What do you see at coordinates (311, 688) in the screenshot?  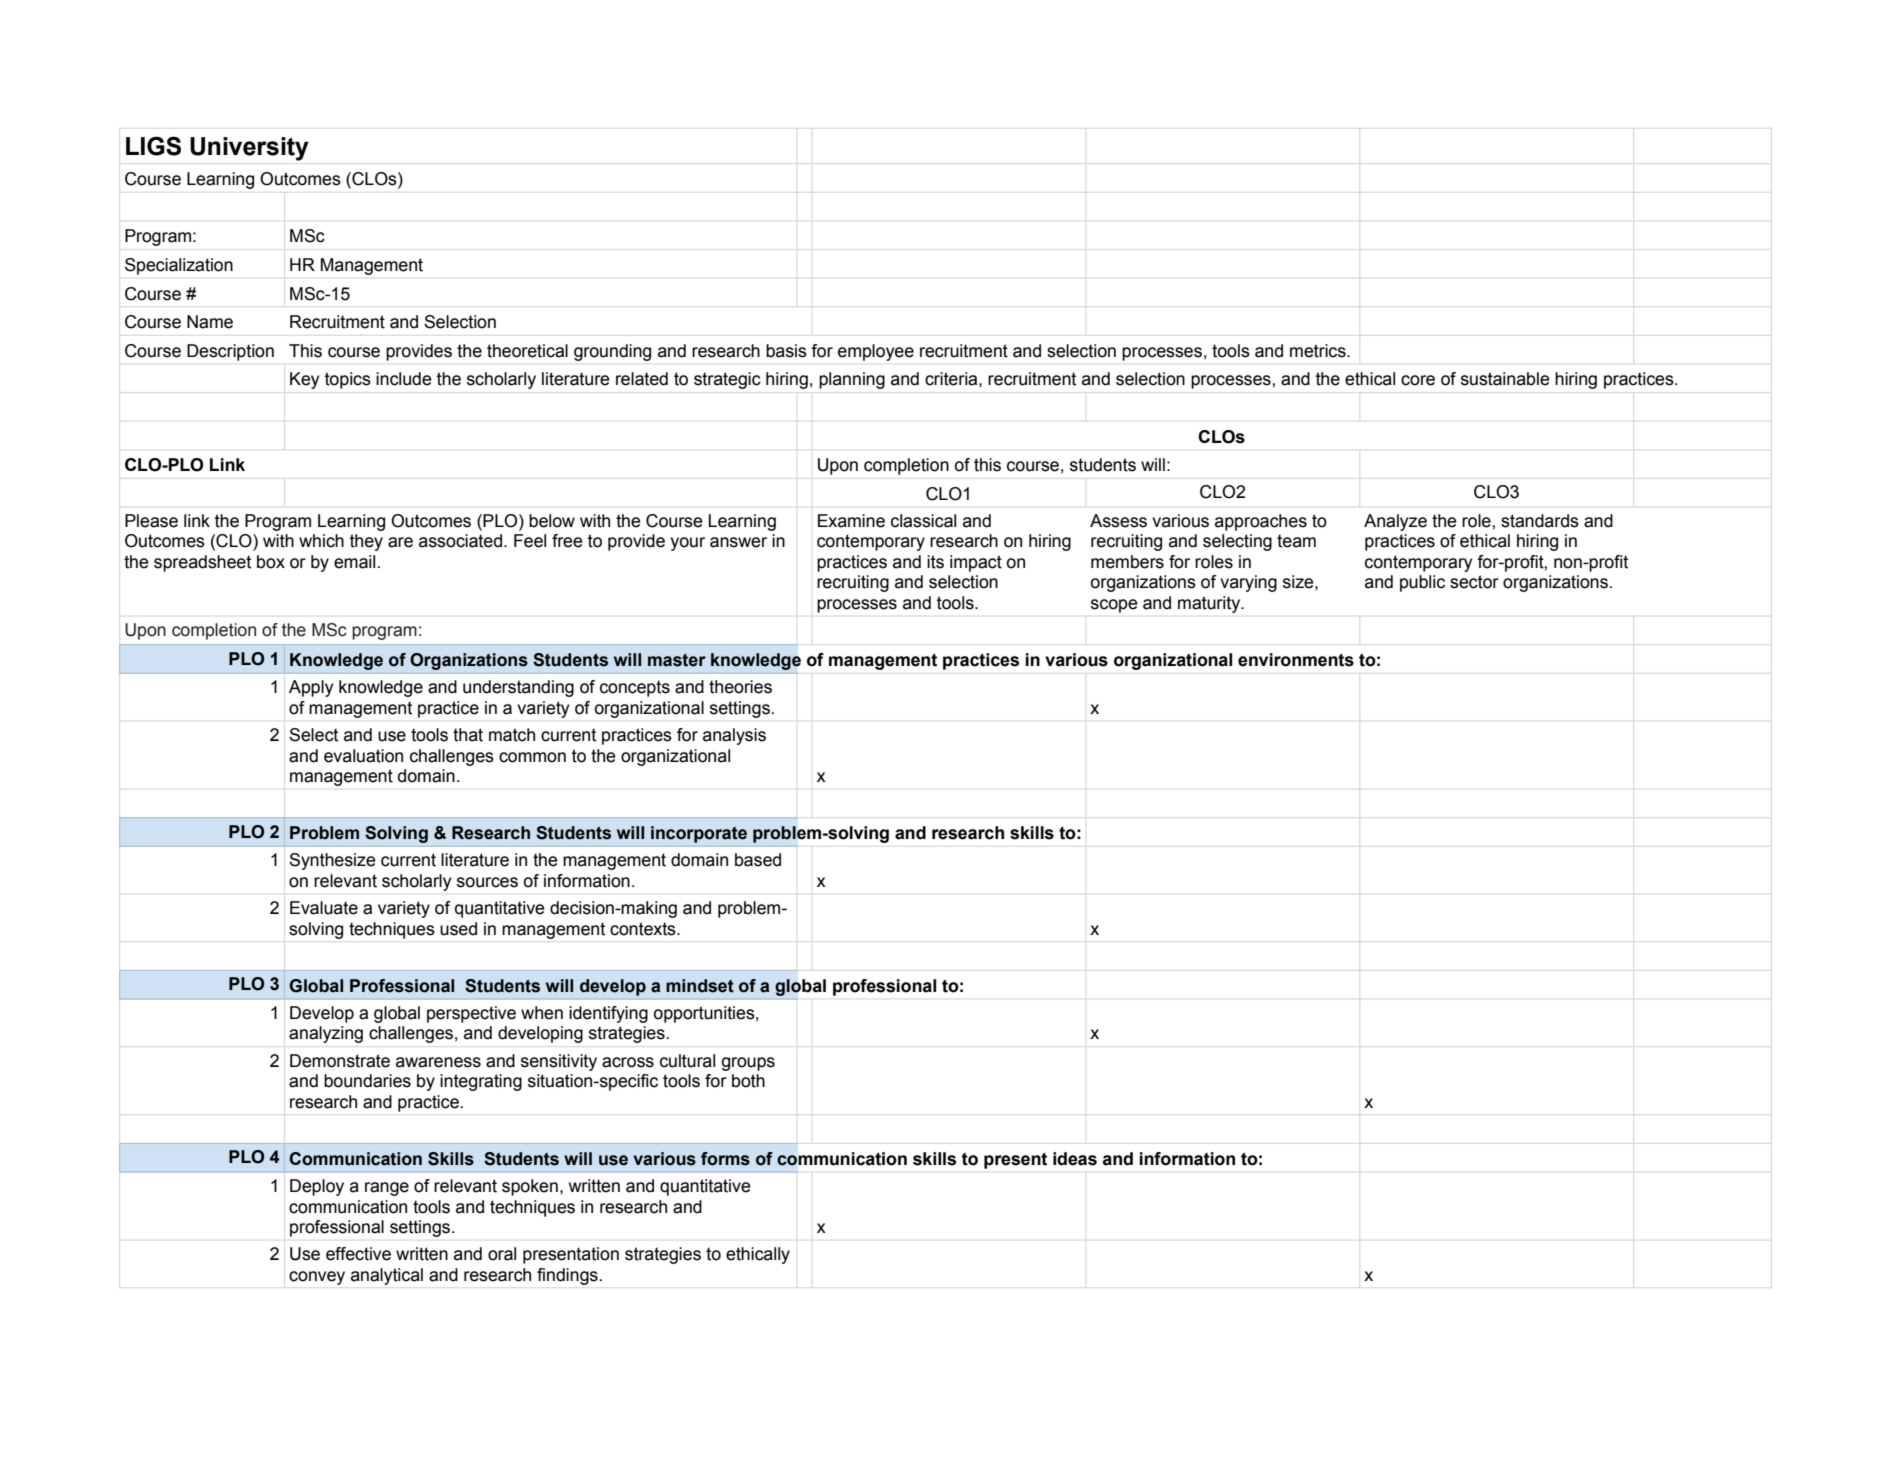 I see `Apply` at bounding box center [311, 688].
